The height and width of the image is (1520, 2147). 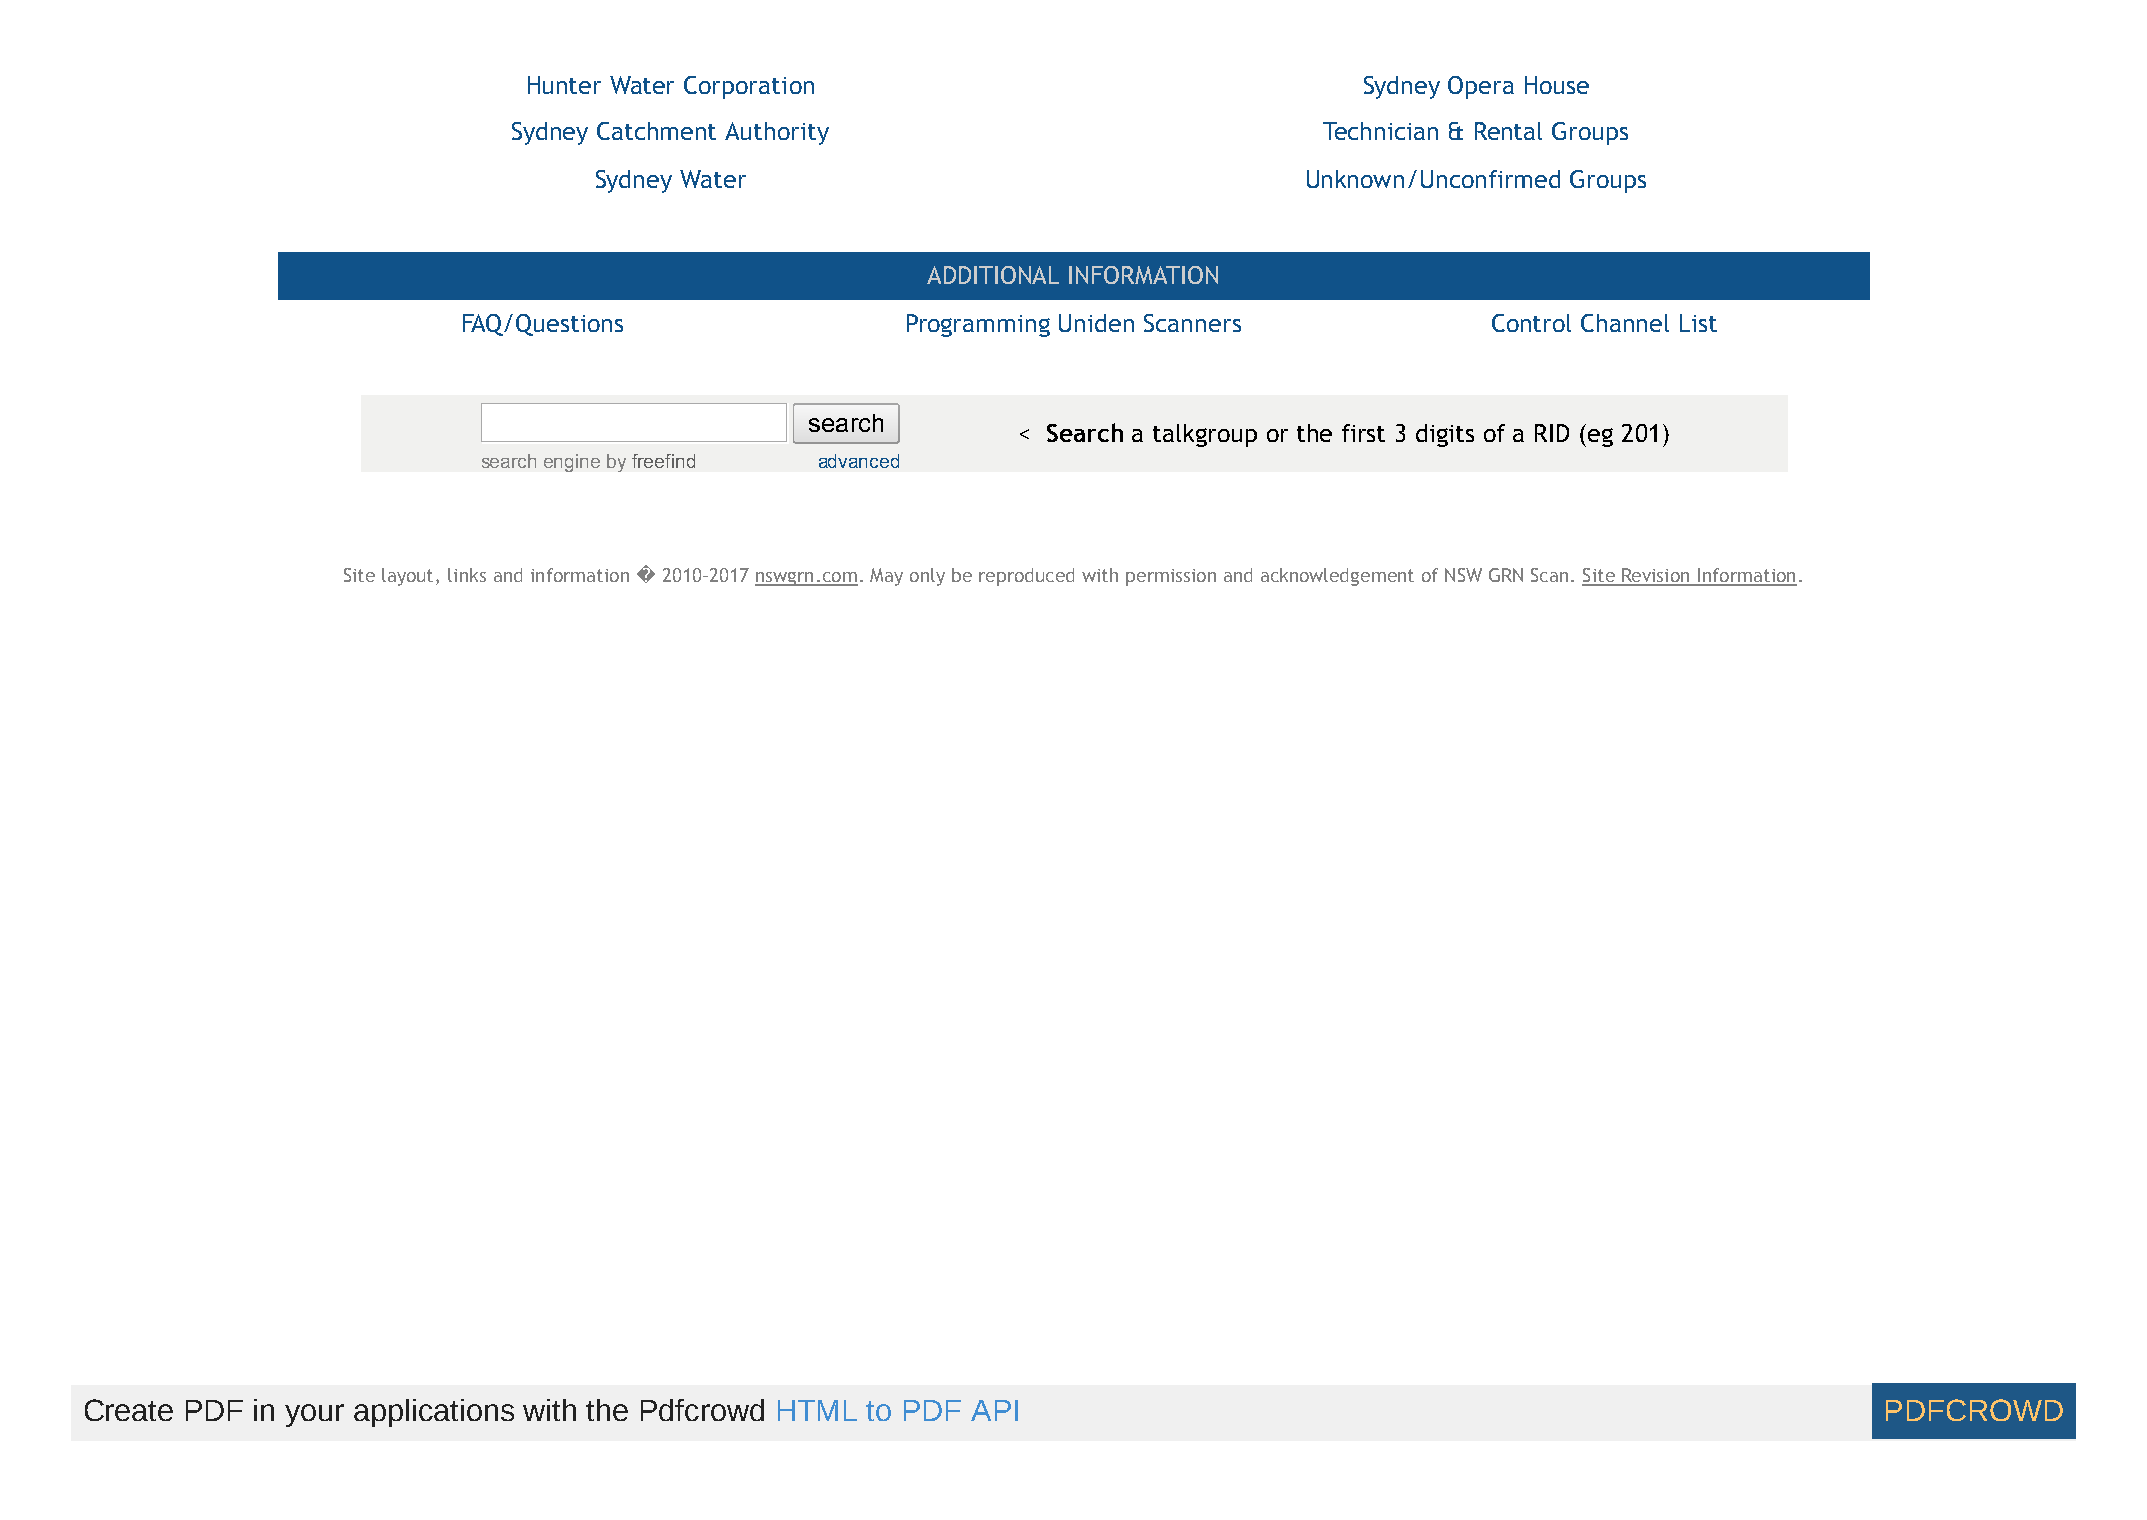 I want to click on engine, so click(x=572, y=463).
